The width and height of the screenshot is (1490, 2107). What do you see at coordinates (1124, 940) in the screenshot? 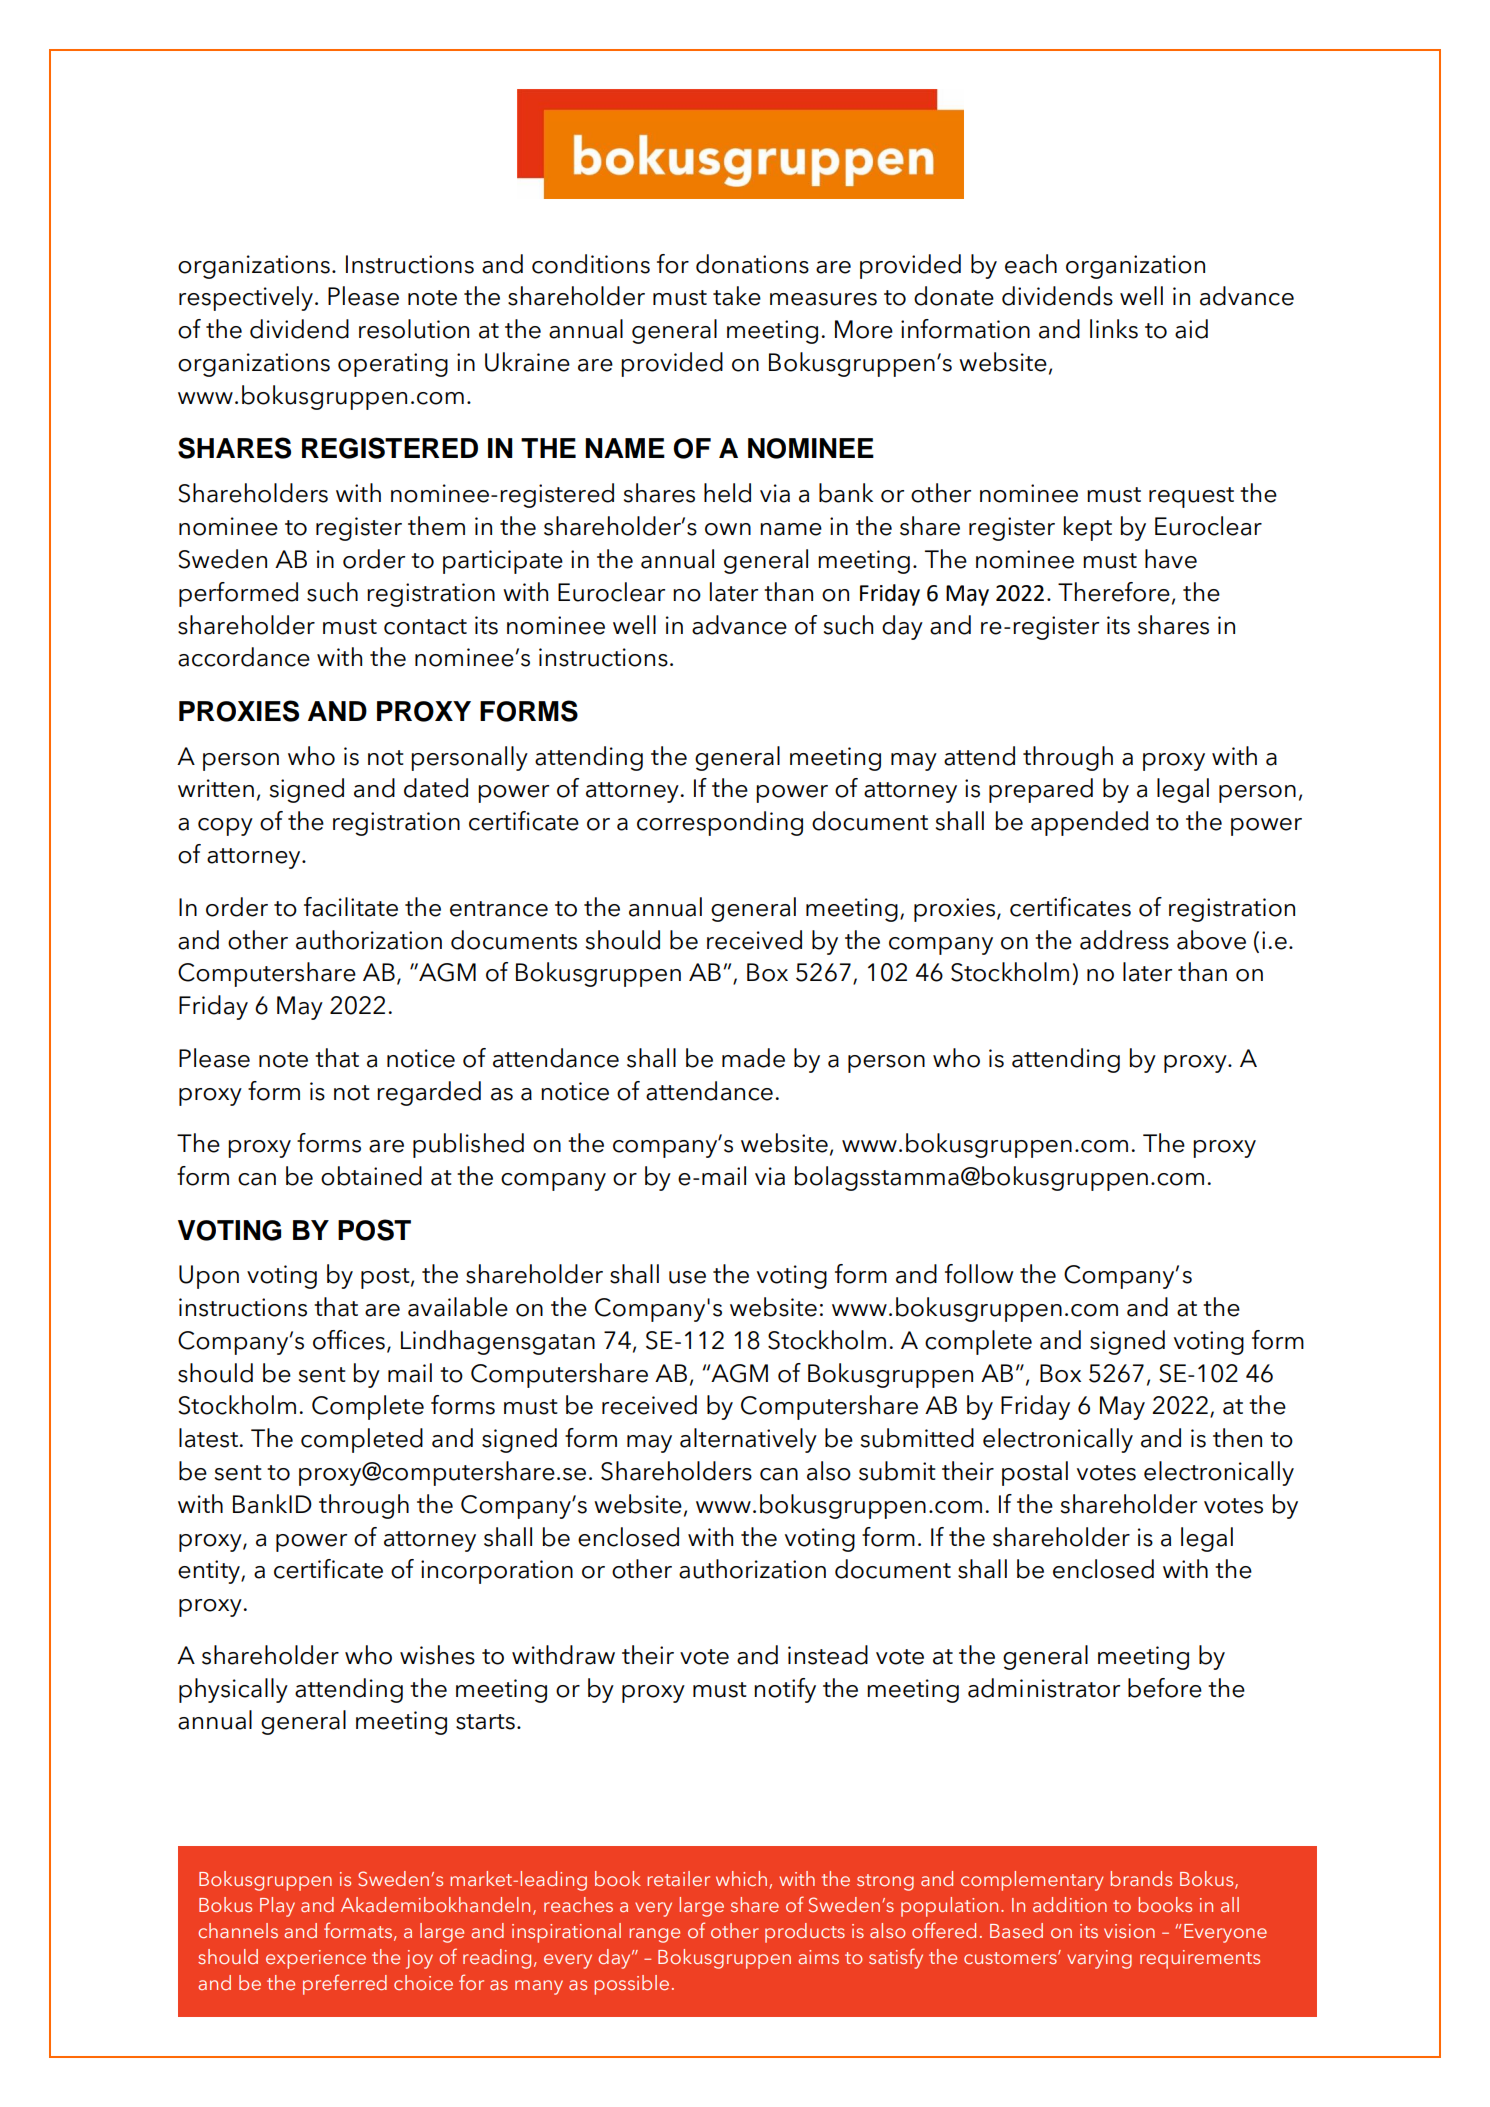
I see `address` at bounding box center [1124, 940].
